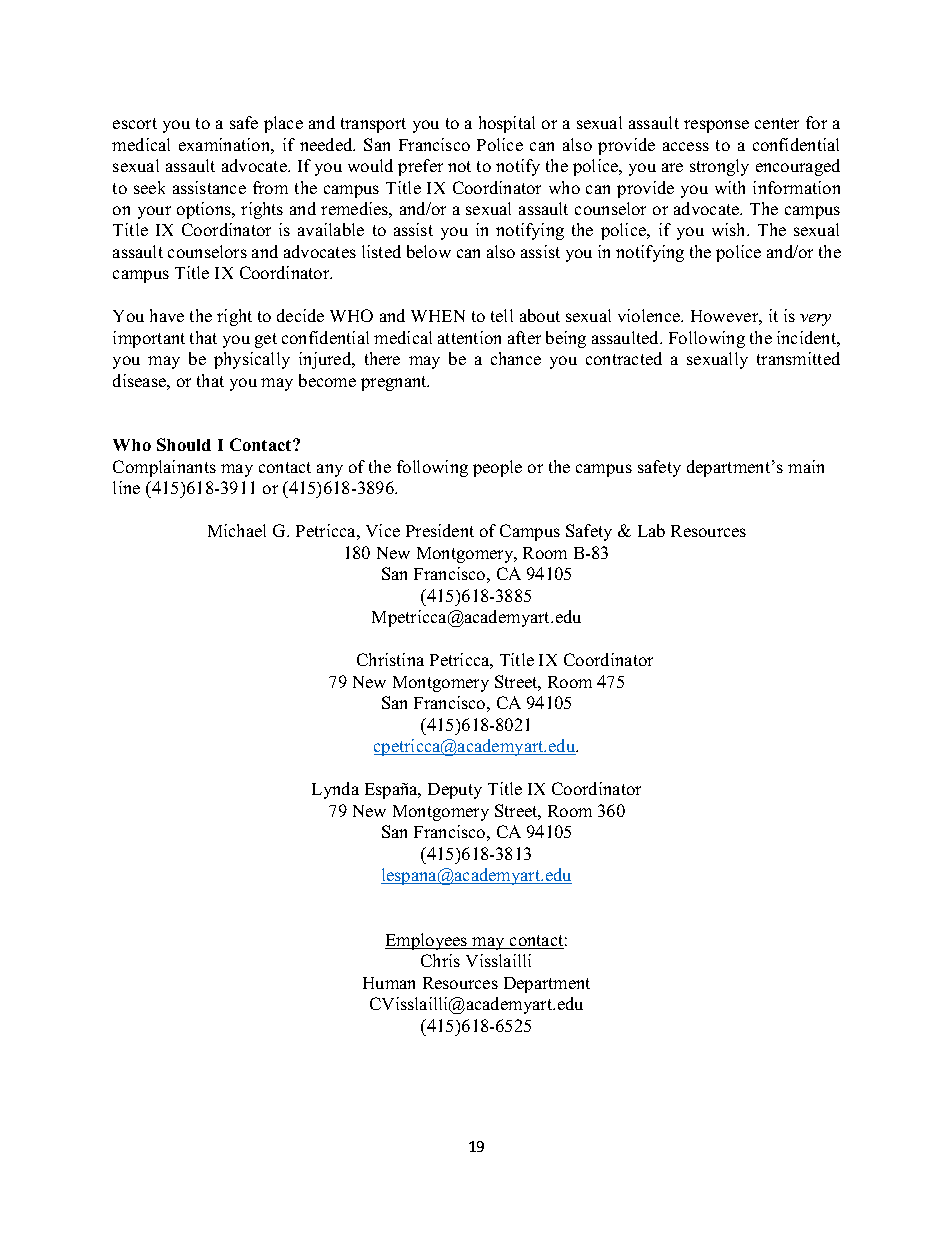  Describe the element at coordinates (283, 124) in the screenshot. I see `place` at that location.
